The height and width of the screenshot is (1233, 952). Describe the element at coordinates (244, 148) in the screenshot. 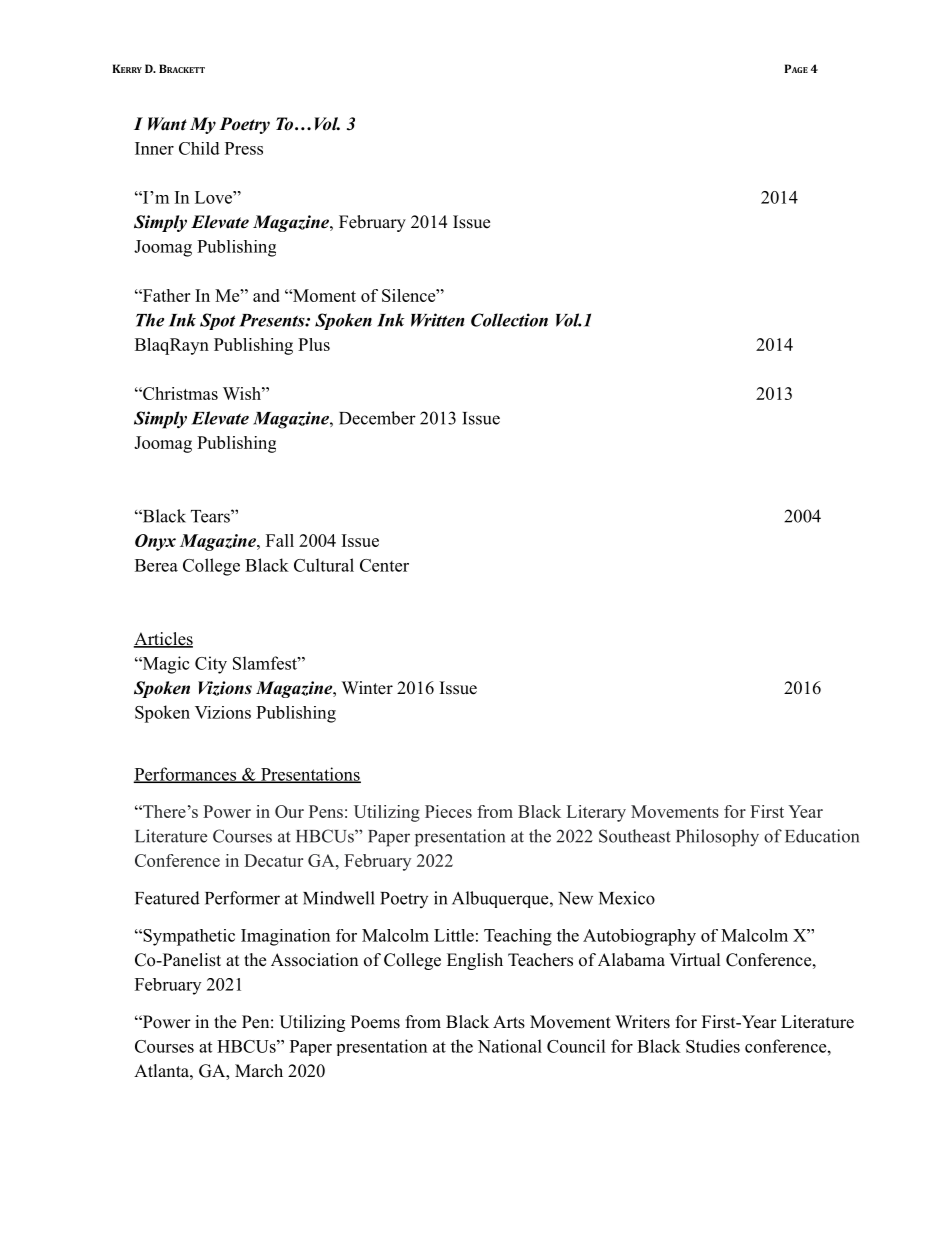

I see `Press` at that location.
